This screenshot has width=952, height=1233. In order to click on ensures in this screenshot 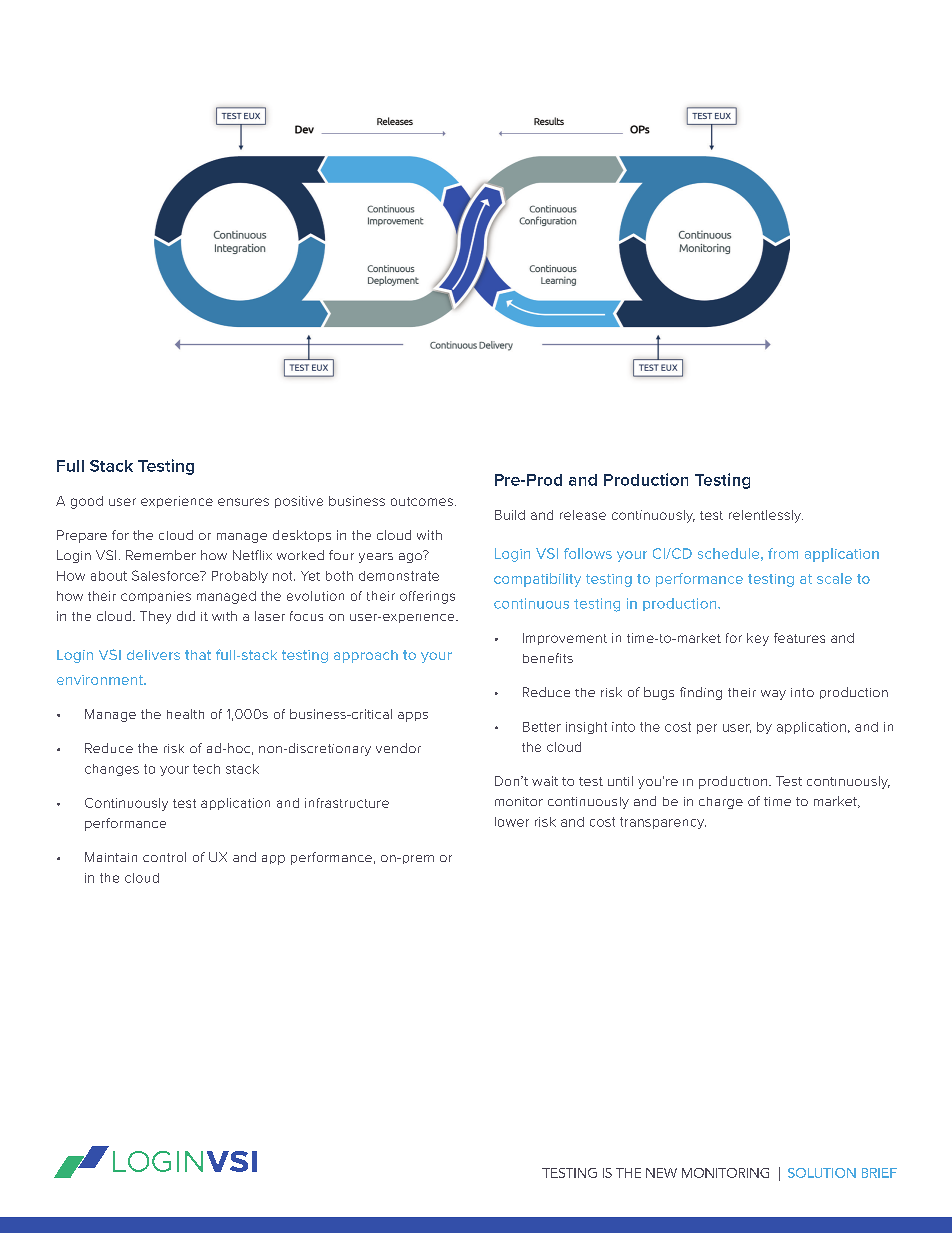, I will do `click(243, 502)`.
